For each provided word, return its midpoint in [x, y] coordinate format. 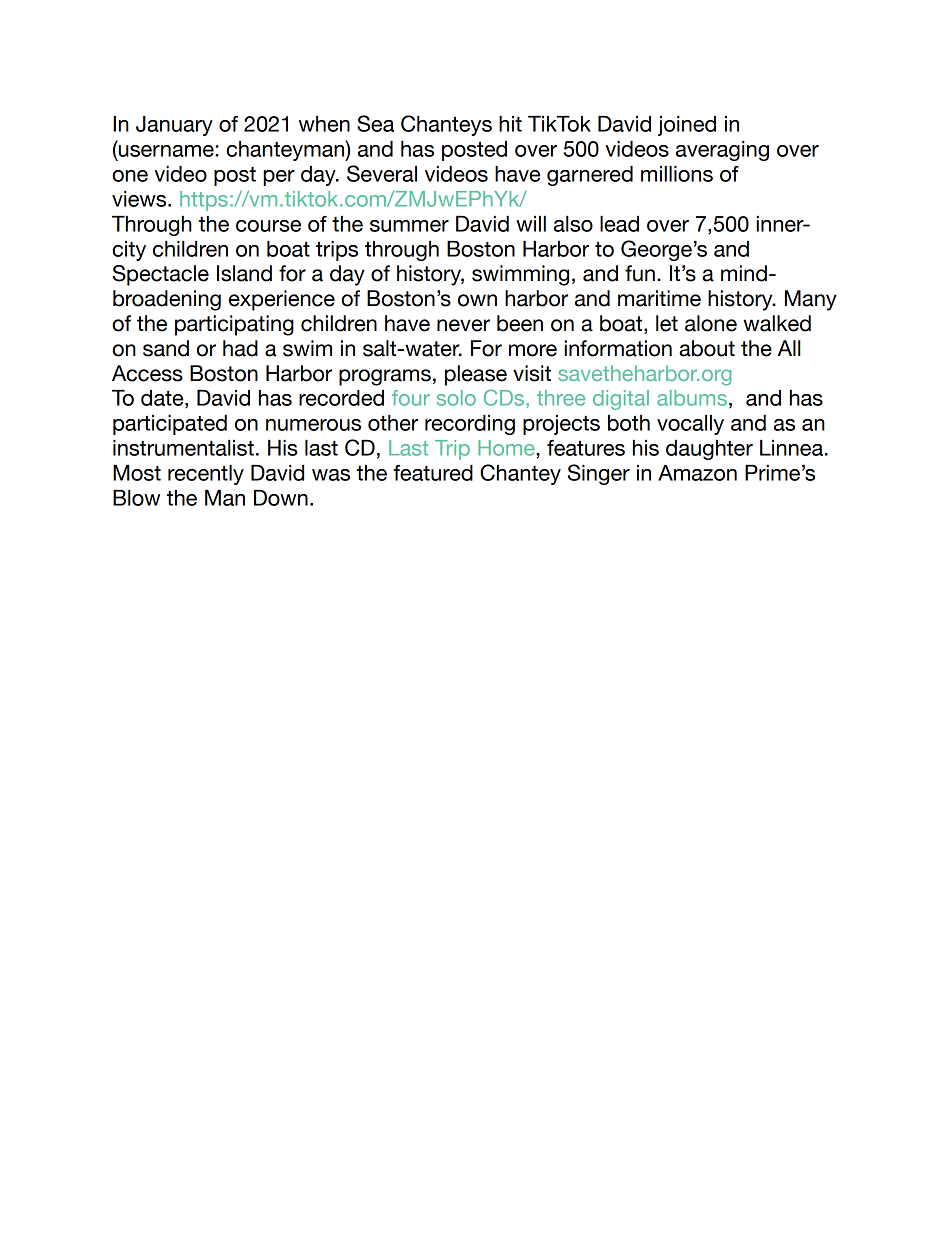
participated [170, 425]
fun [640, 273]
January [174, 126]
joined [687, 126]
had [240, 348]
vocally [690, 425]
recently [206, 475]
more [533, 350]
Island [244, 273]
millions [677, 174]
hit [510, 124]
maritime [659, 298]
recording [470, 425]
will [531, 224]
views [140, 199]
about [707, 348]
